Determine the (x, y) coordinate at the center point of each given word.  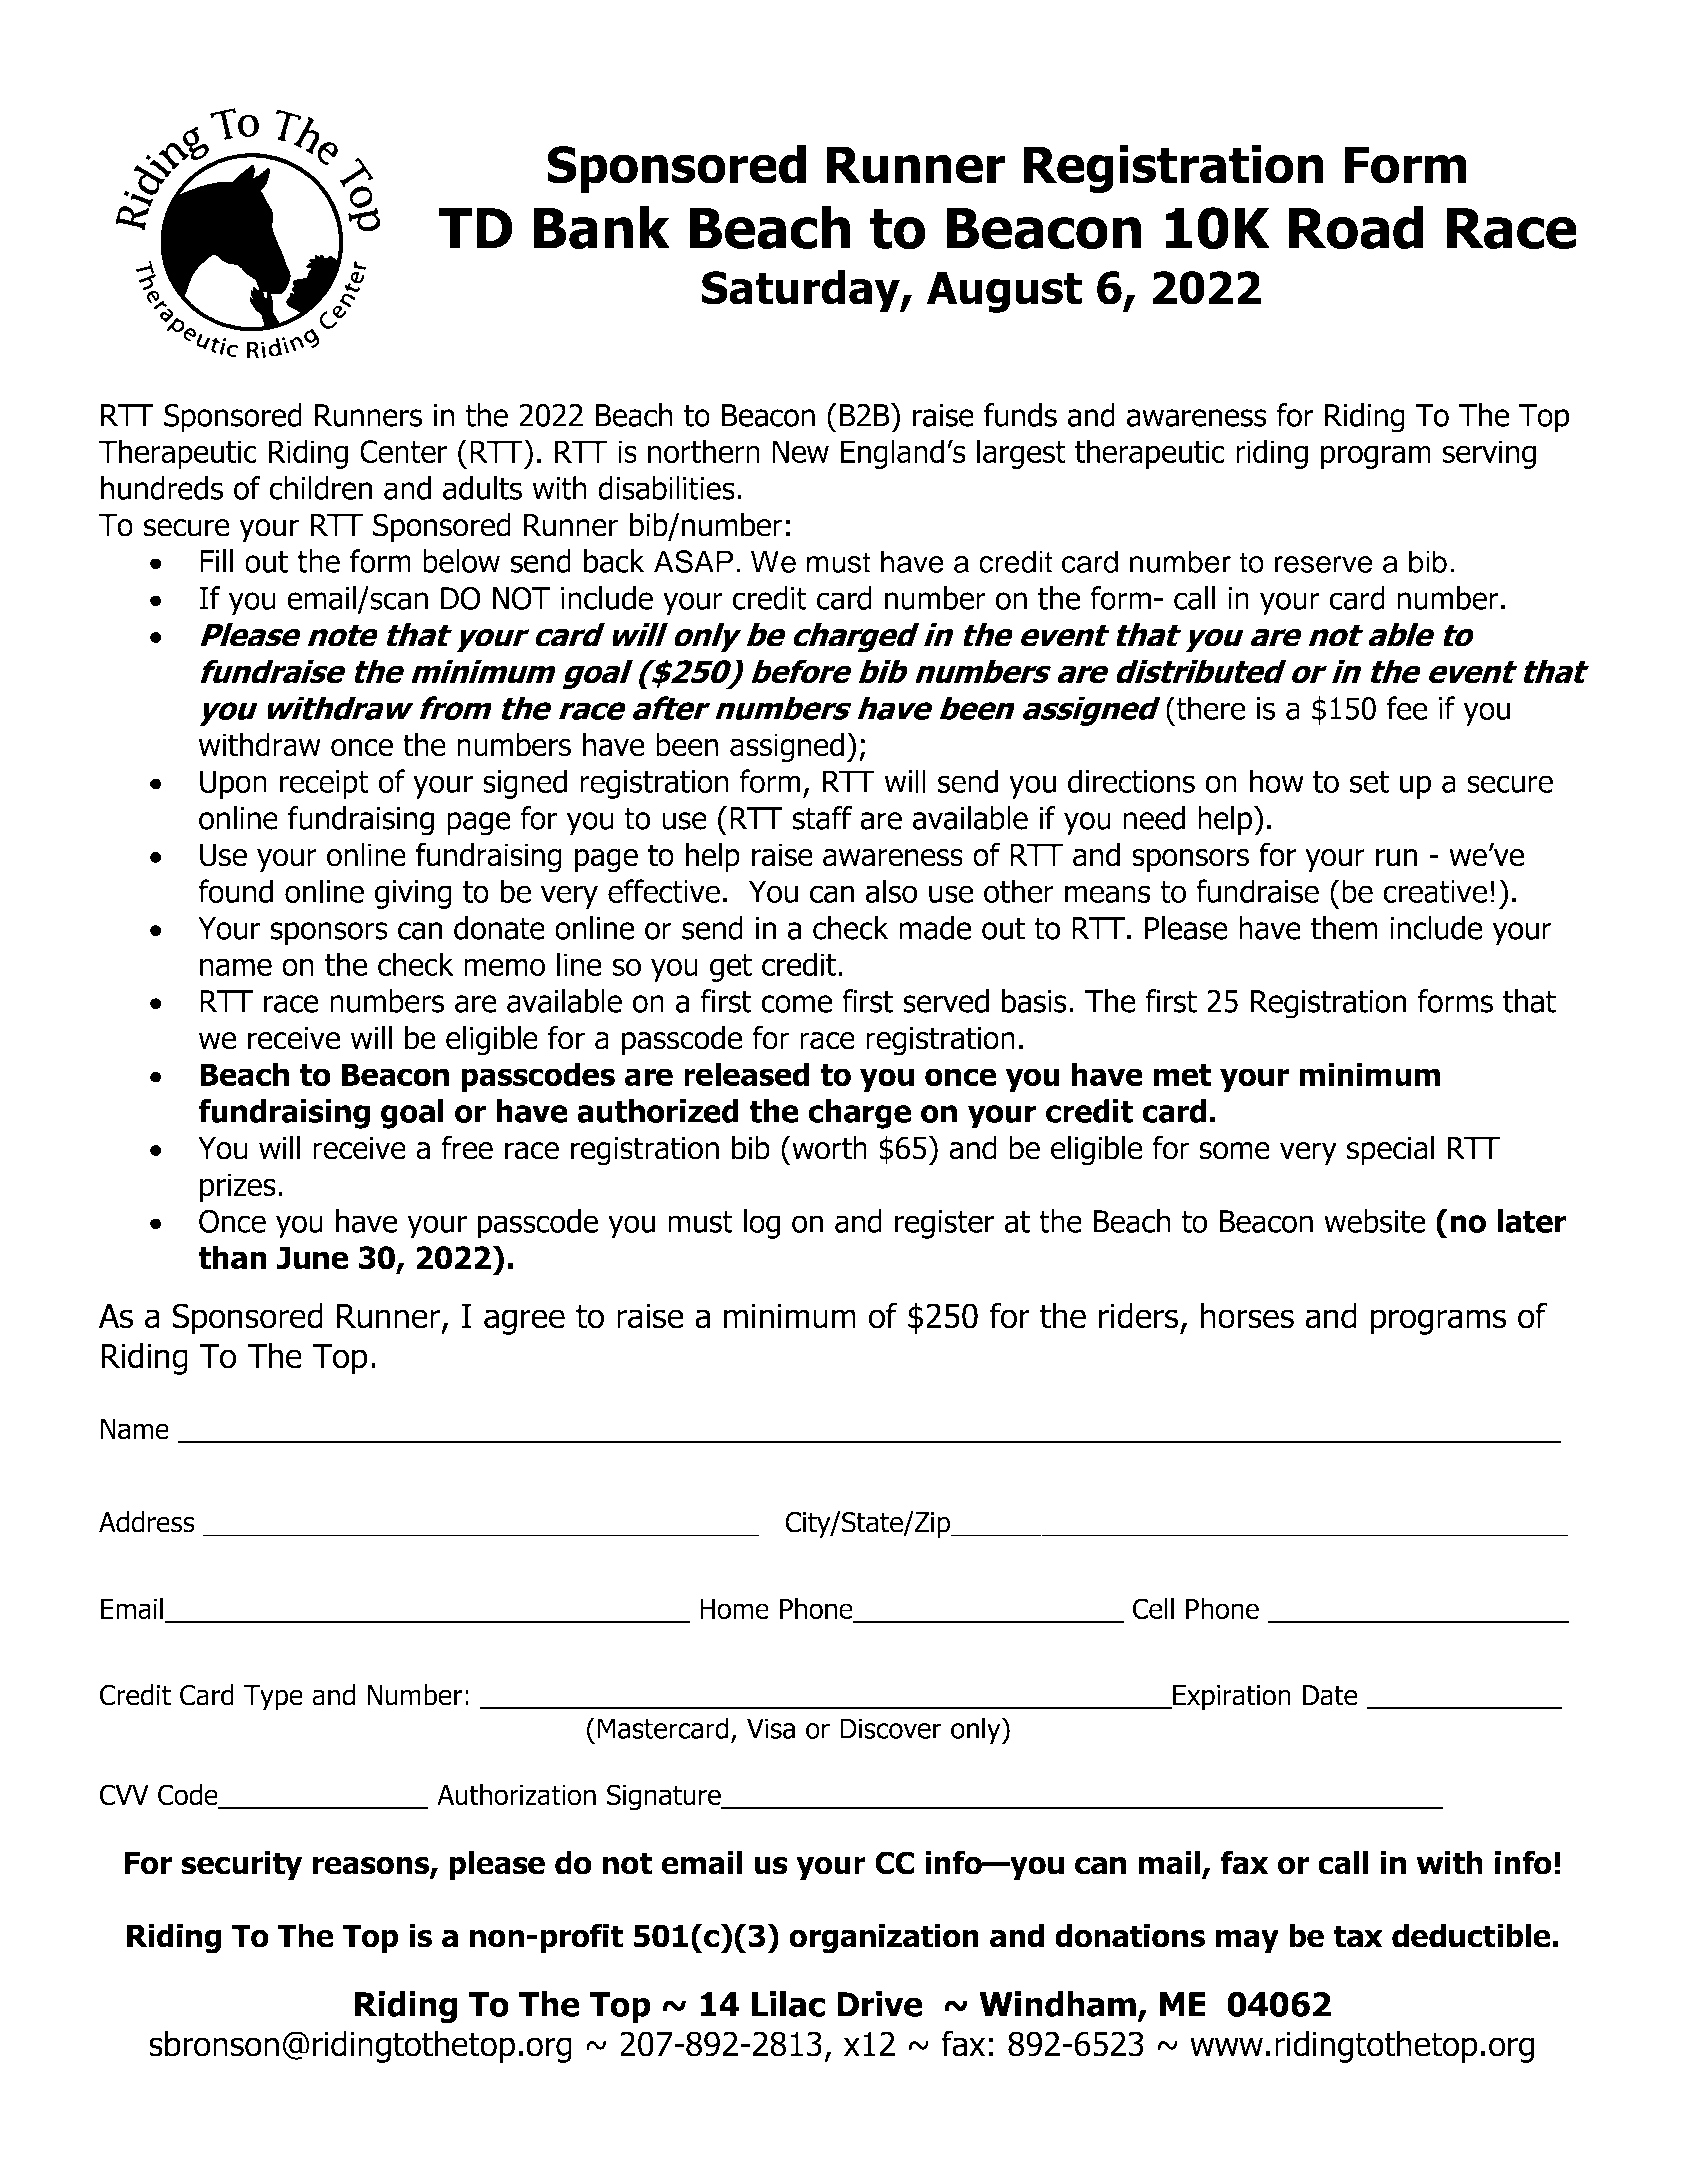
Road (1356, 228)
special (1390, 1150)
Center (403, 451)
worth (828, 1148)
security (241, 1865)
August (1004, 292)
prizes (238, 1187)
